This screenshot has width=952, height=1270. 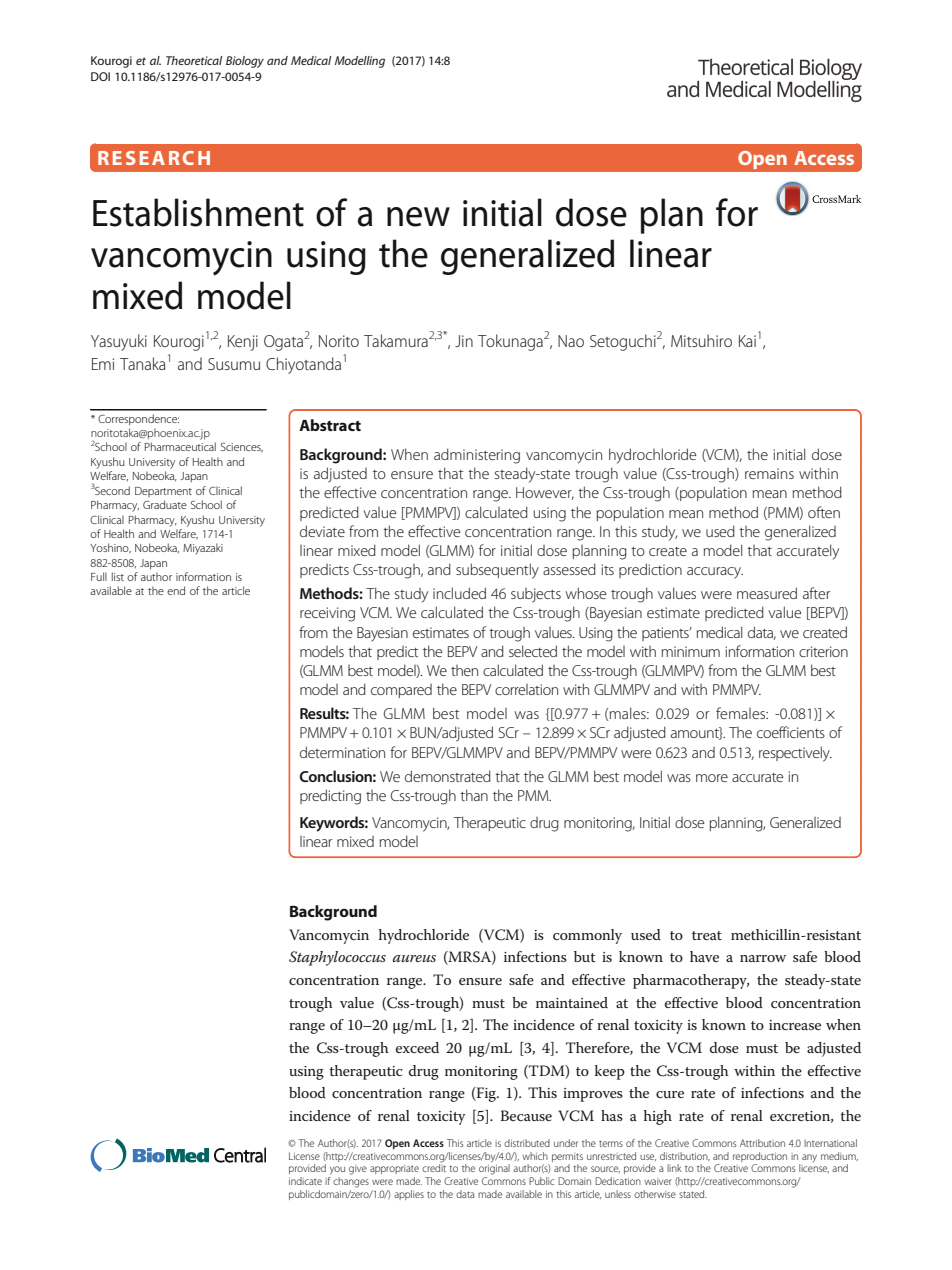 I want to click on remains, so click(x=769, y=473).
